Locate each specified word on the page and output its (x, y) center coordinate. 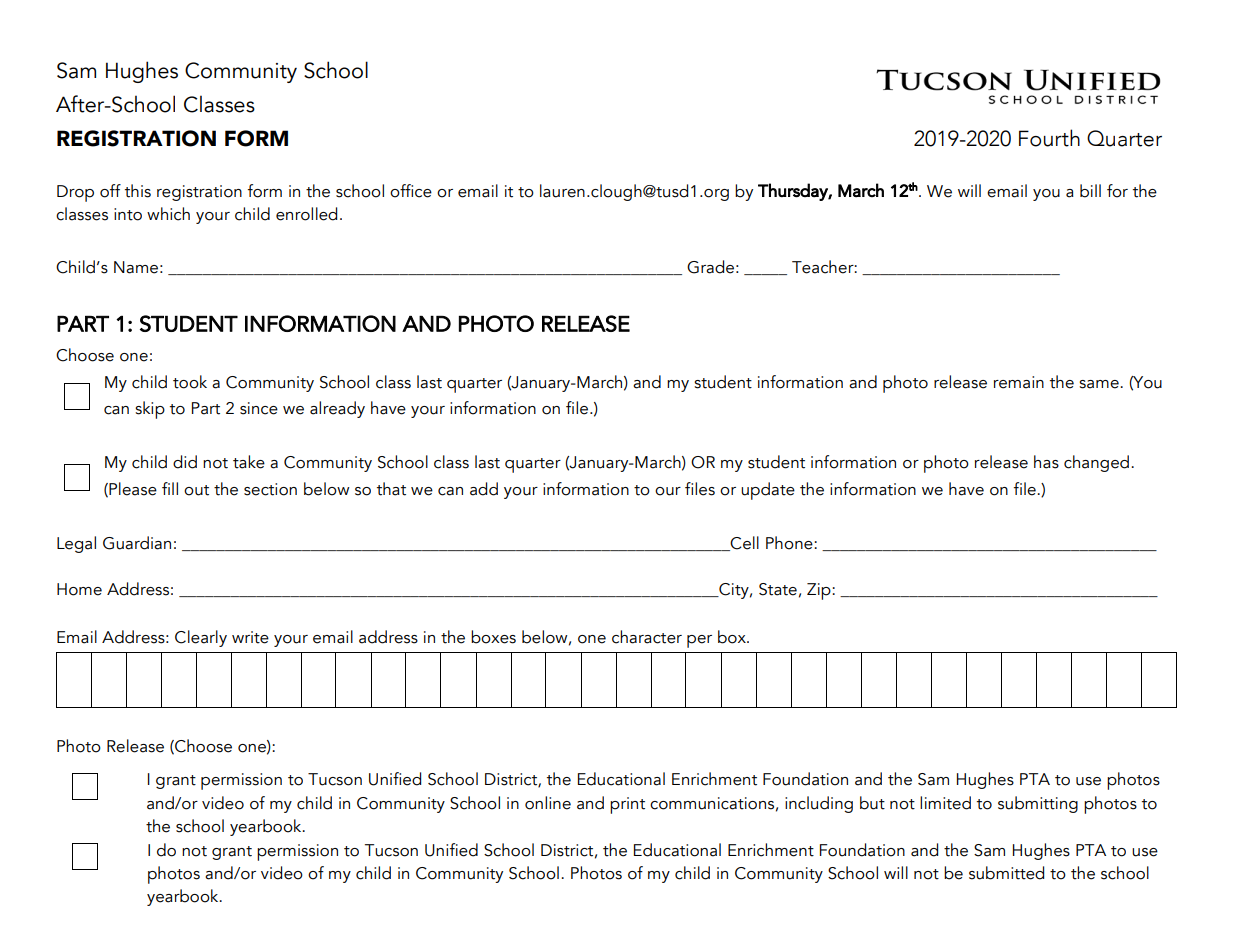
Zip (820, 591)
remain (1019, 382)
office (411, 191)
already (337, 409)
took (190, 382)
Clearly (201, 638)
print (627, 805)
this (138, 191)
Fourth (1049, 138)
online (548, 803)
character (647, 637)
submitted (1006, 873)
